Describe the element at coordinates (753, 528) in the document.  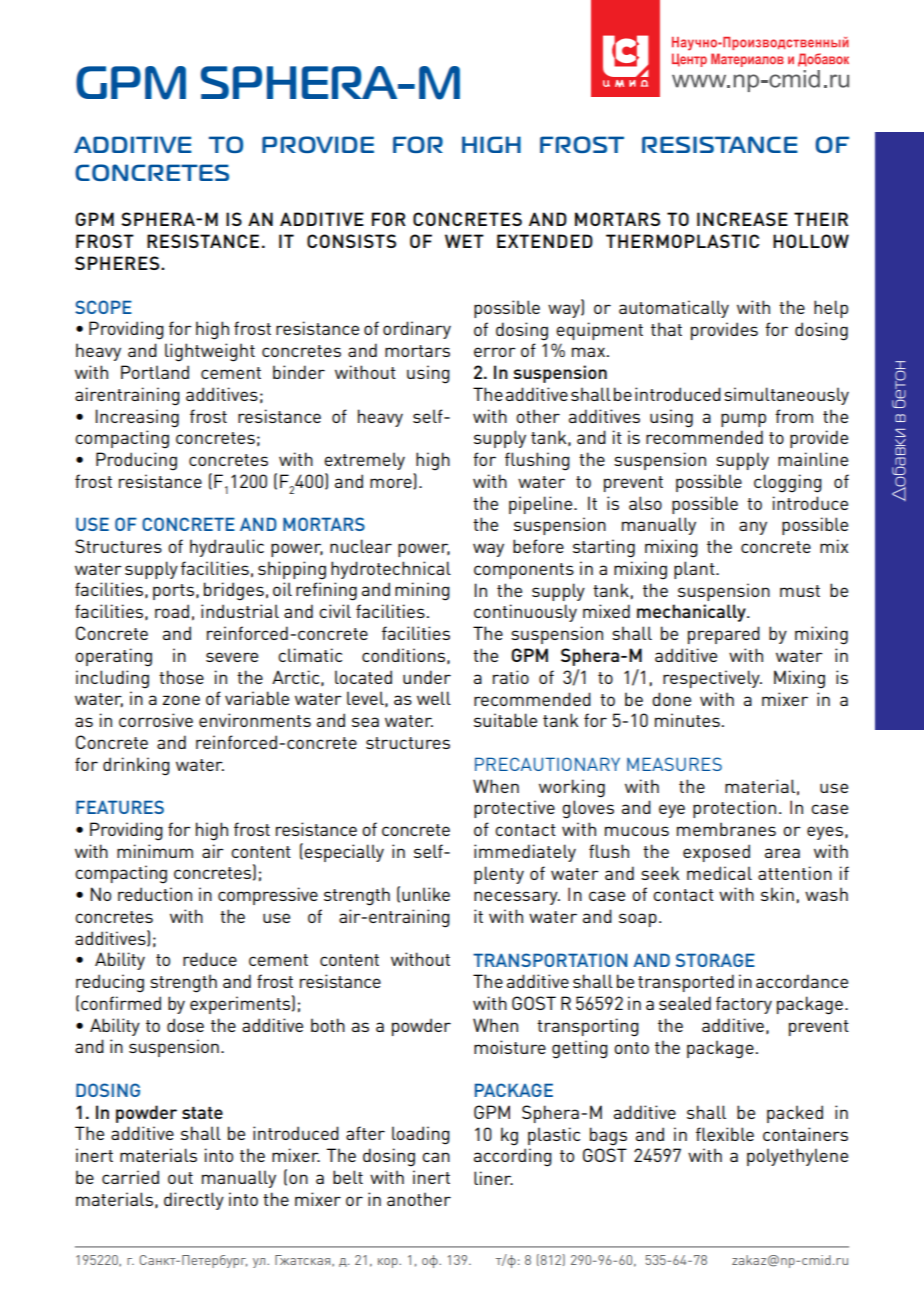
I see `any` at that location.
